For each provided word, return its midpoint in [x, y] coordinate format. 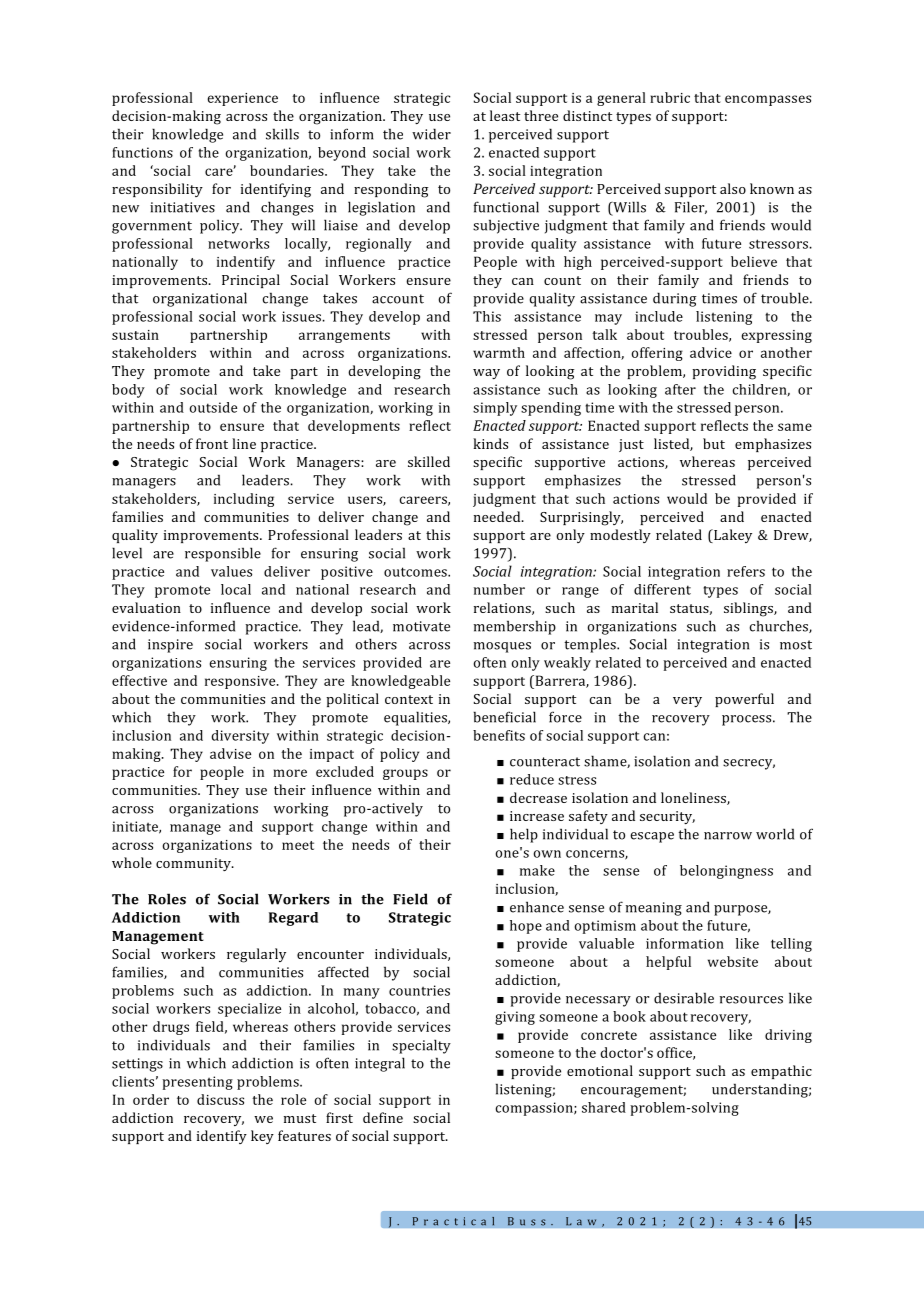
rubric [670, 97]
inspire [170, 646]
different [662, 589]
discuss [220, 1099]
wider [431, 134]
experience [242, 99]
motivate [421, 626]
